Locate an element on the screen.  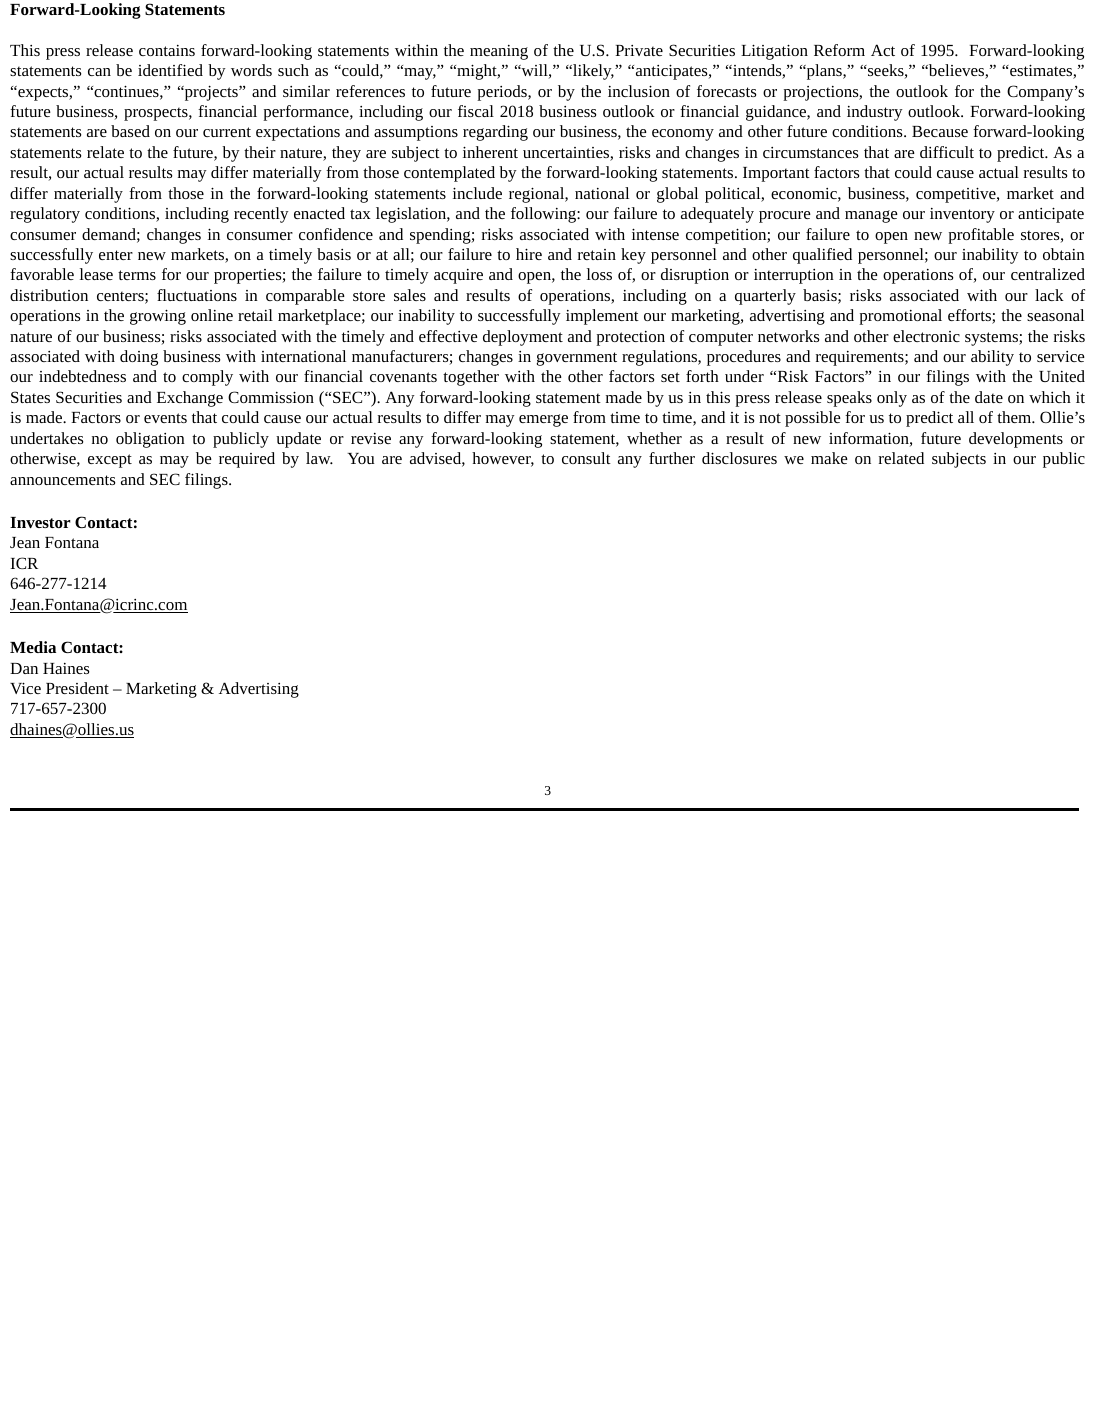
make is located at coordinates (829, 458).
